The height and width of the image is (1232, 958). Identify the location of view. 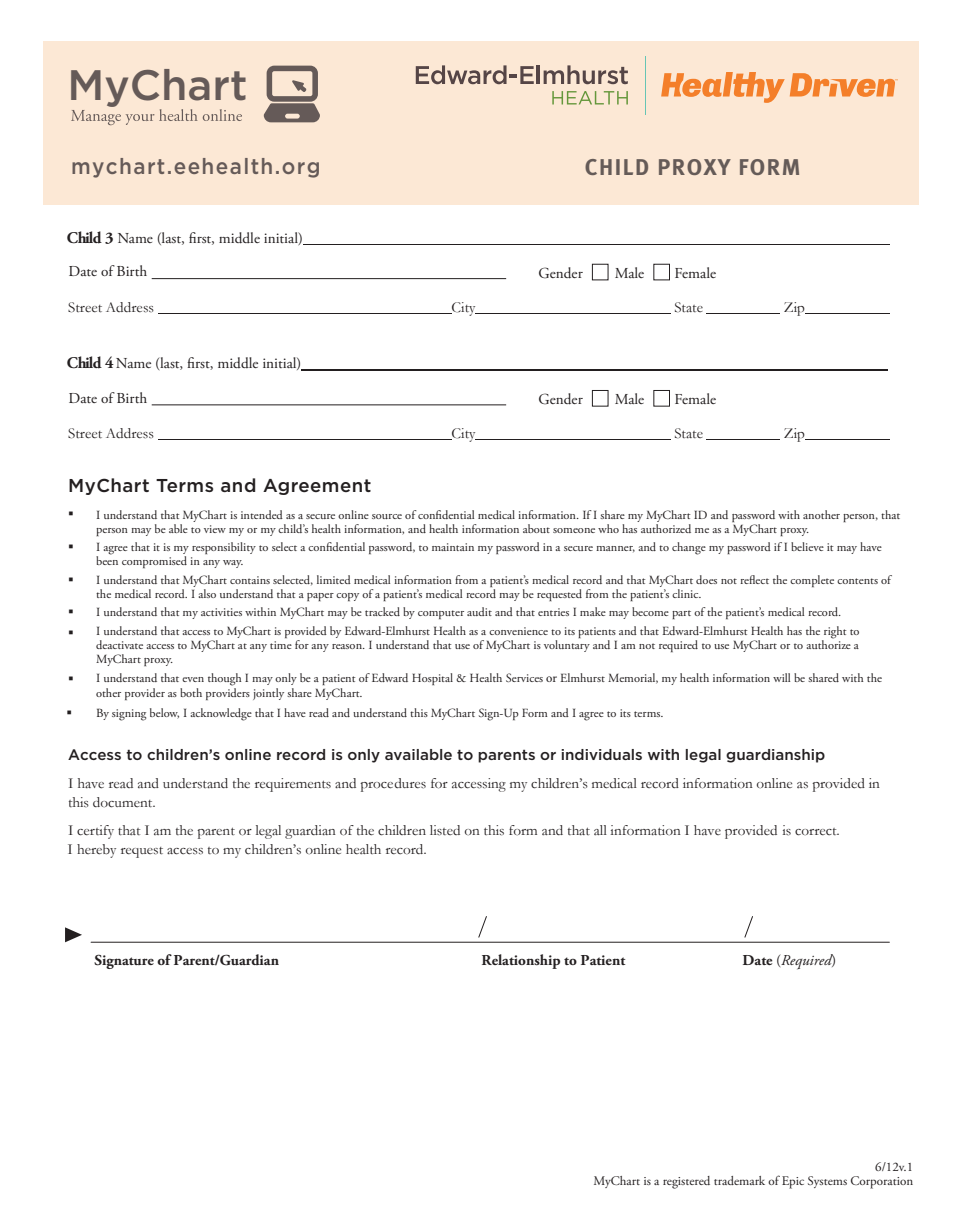
(215, 529).
